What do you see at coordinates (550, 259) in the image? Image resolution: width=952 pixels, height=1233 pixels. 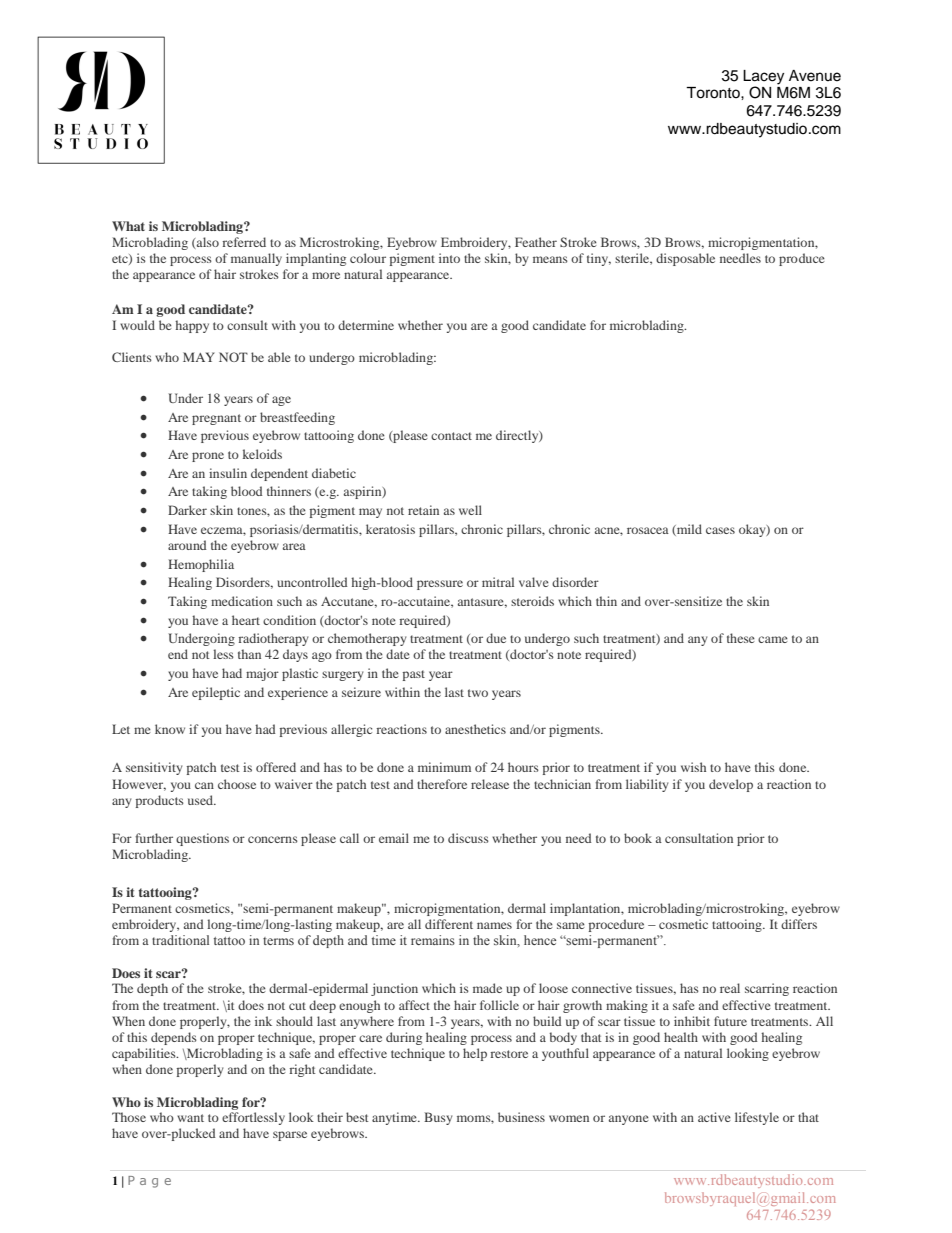 I see `means` at bounding box center [550, 259].
